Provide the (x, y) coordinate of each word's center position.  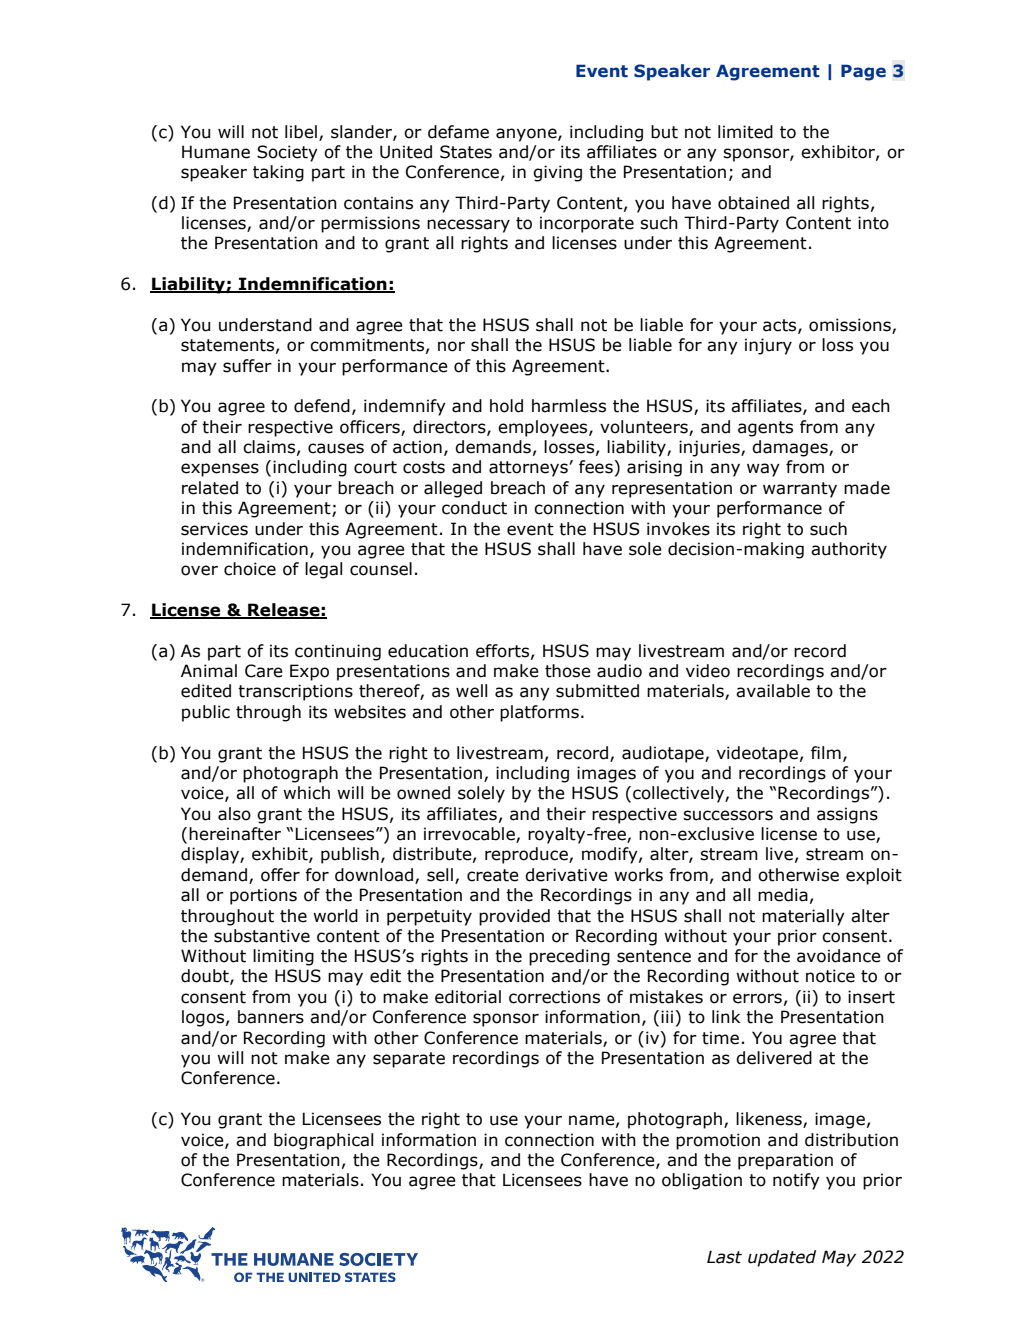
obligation (702, 1181)
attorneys (529, 469)
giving (557, 173)
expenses (220, 470)
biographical (323, 1141)
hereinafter (235, 834)
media (783, 895)
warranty (800, 490)
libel (301, 132)
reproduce (527, 855)
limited (745, 132)
